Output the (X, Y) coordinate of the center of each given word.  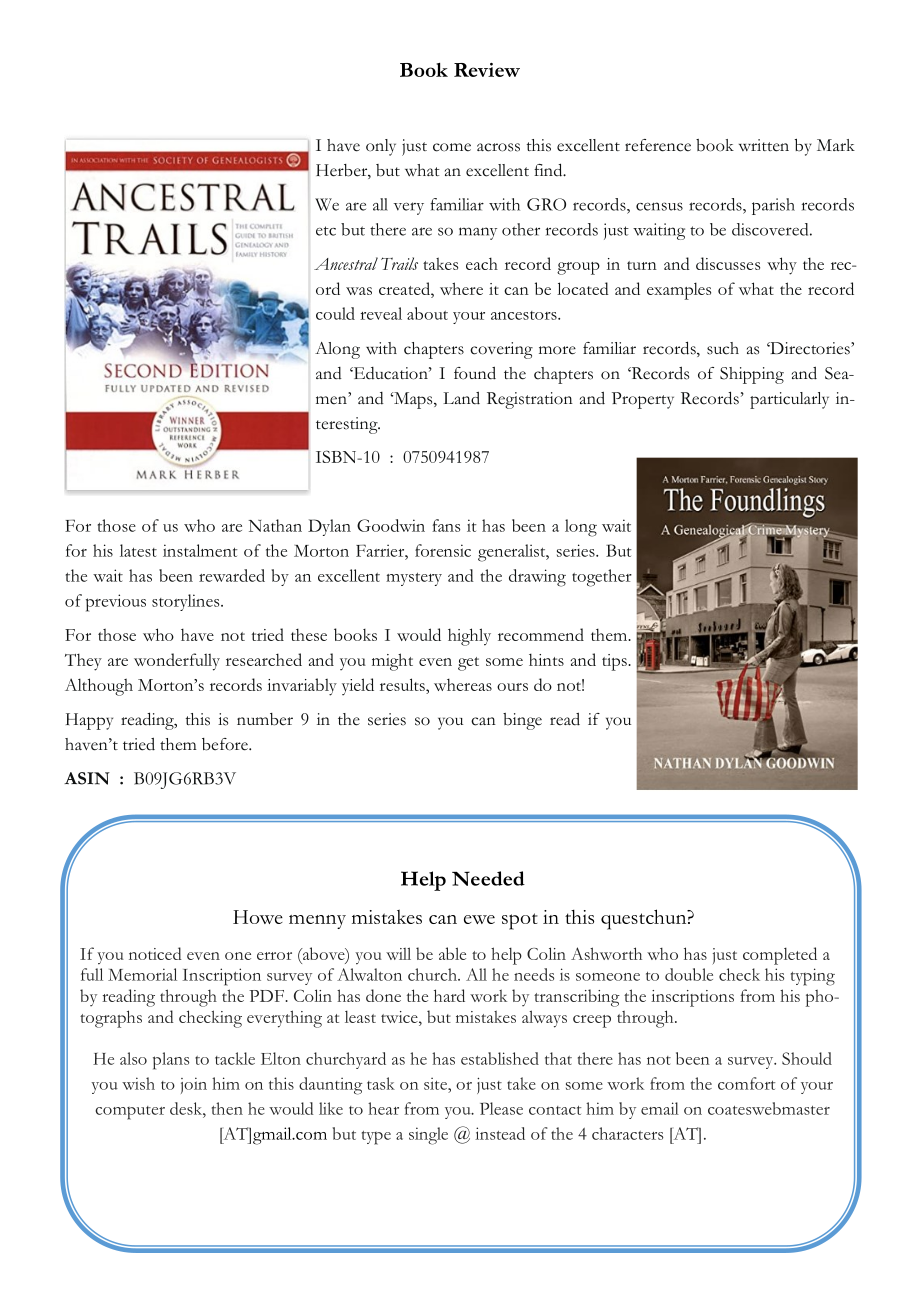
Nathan (275, 525)
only (381, 147)
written (764, 145)
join (194, 1085)
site (436, 1084)
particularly (789, 400)
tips (615, 662)
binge (522, 721)
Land (461, 398)
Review (487, 70)
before (226, 744)
